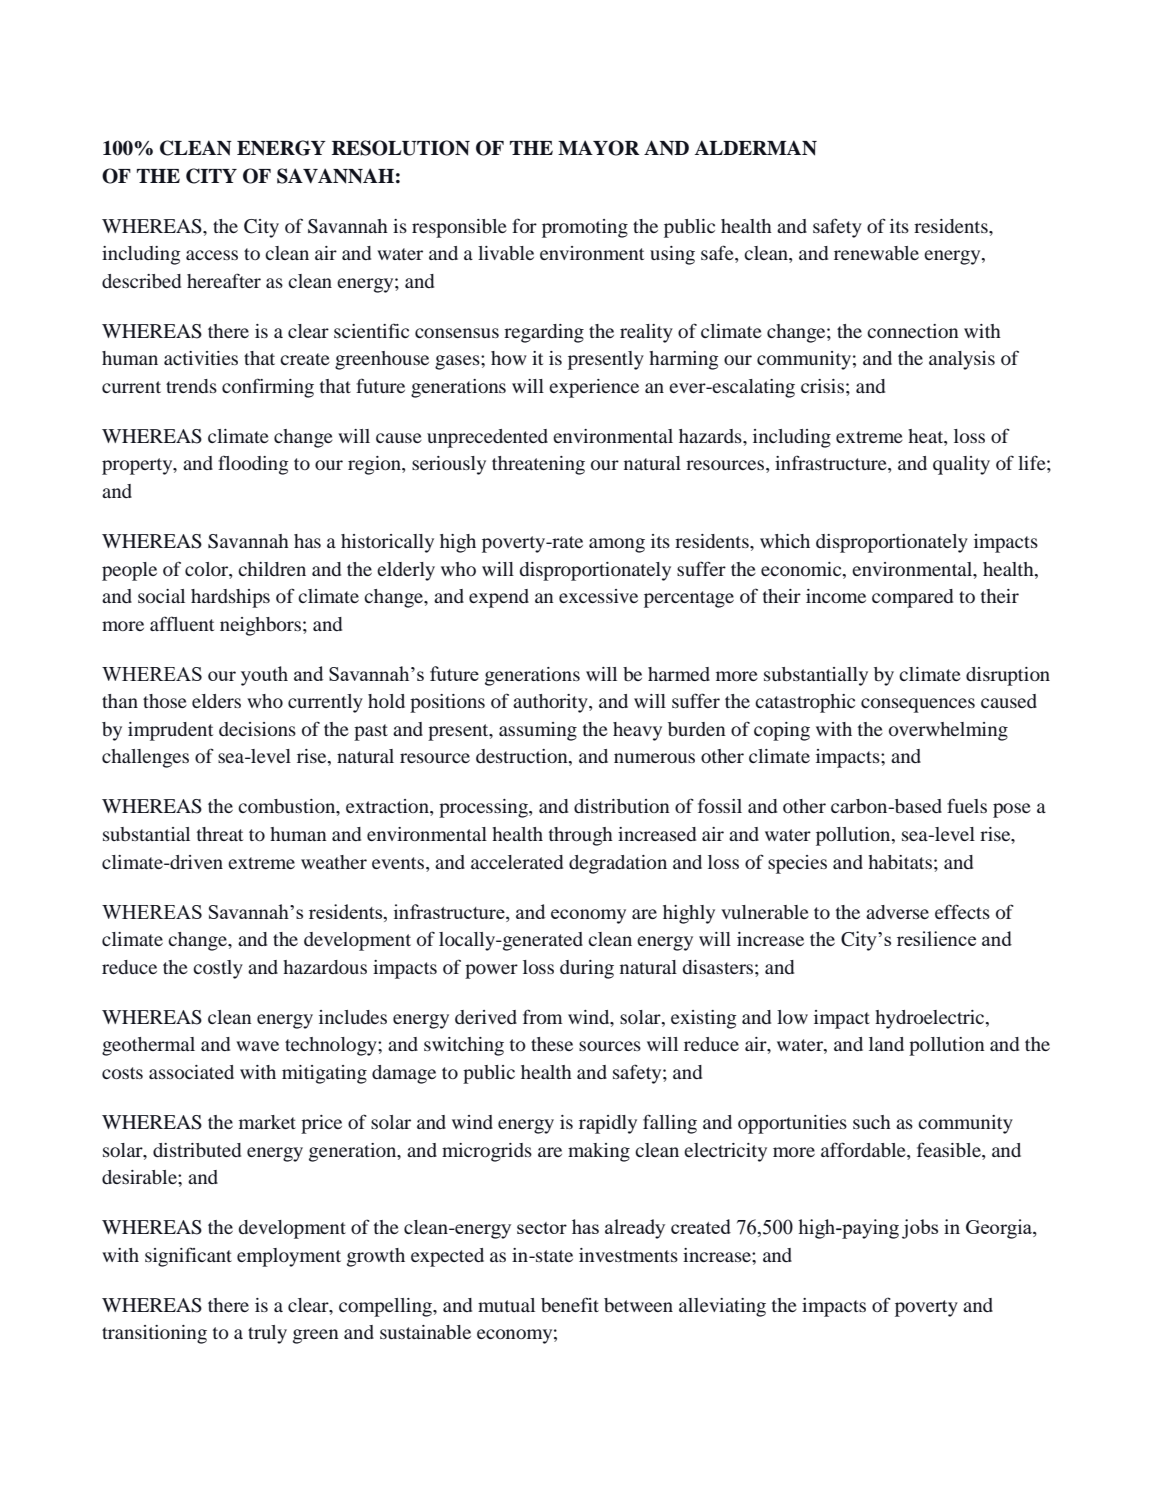 The width and height of the screenshot is (1157, 1497). I want to click on children, so click(272, 569).
